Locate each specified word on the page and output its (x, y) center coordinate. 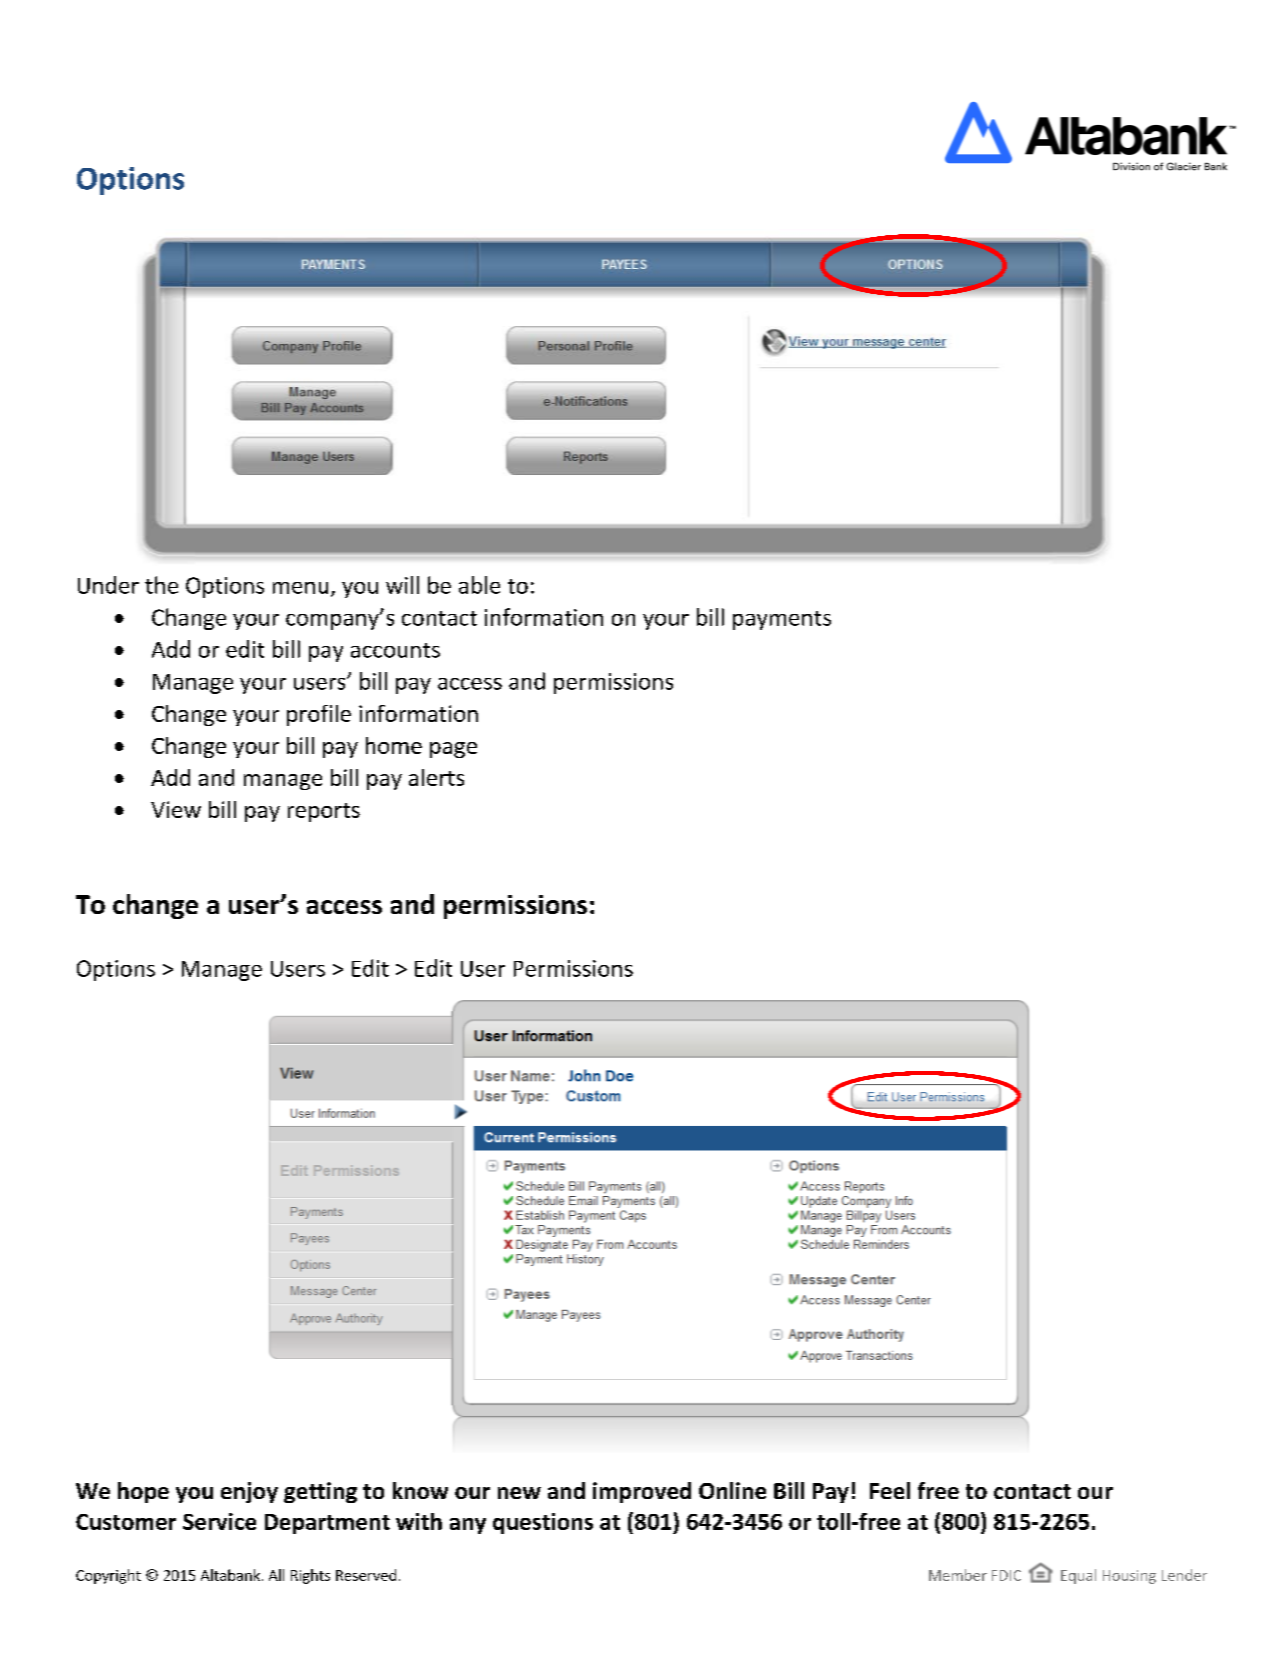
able (479, 585)
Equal (1078, 1576)
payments (782, 620)
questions (543, 1523)
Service (219, 1521)
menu (300, 588)
